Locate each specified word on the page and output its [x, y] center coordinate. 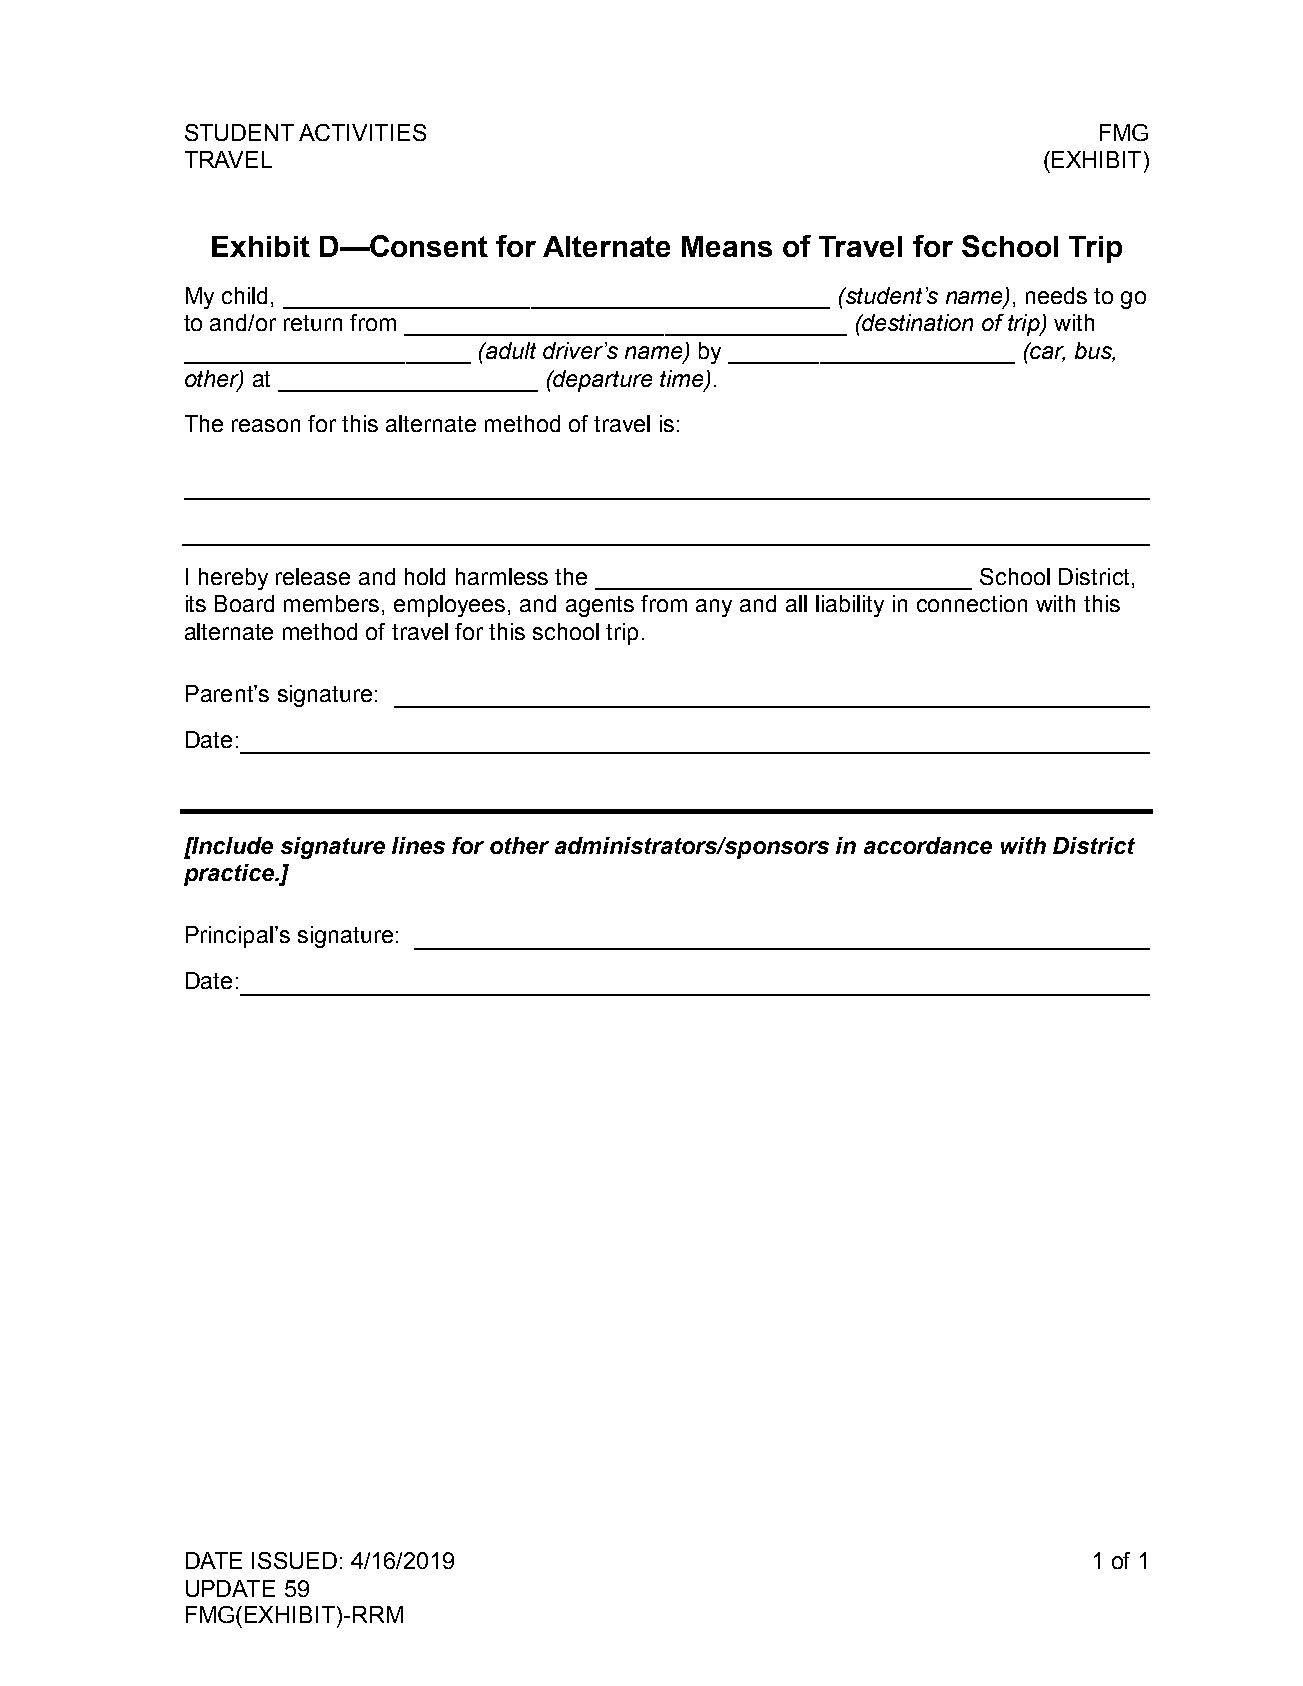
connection [972, 603]
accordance [928, 845]
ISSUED [294, 1560]
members [331, 603]
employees [449, 606]
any [714, 608]
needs [1056, 295]
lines [418, 845]
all [796, 603]
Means [727, 246]
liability [850, 606]
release [313, 576]
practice [230, 875]
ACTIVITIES [362, 132]
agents [600, 606]
